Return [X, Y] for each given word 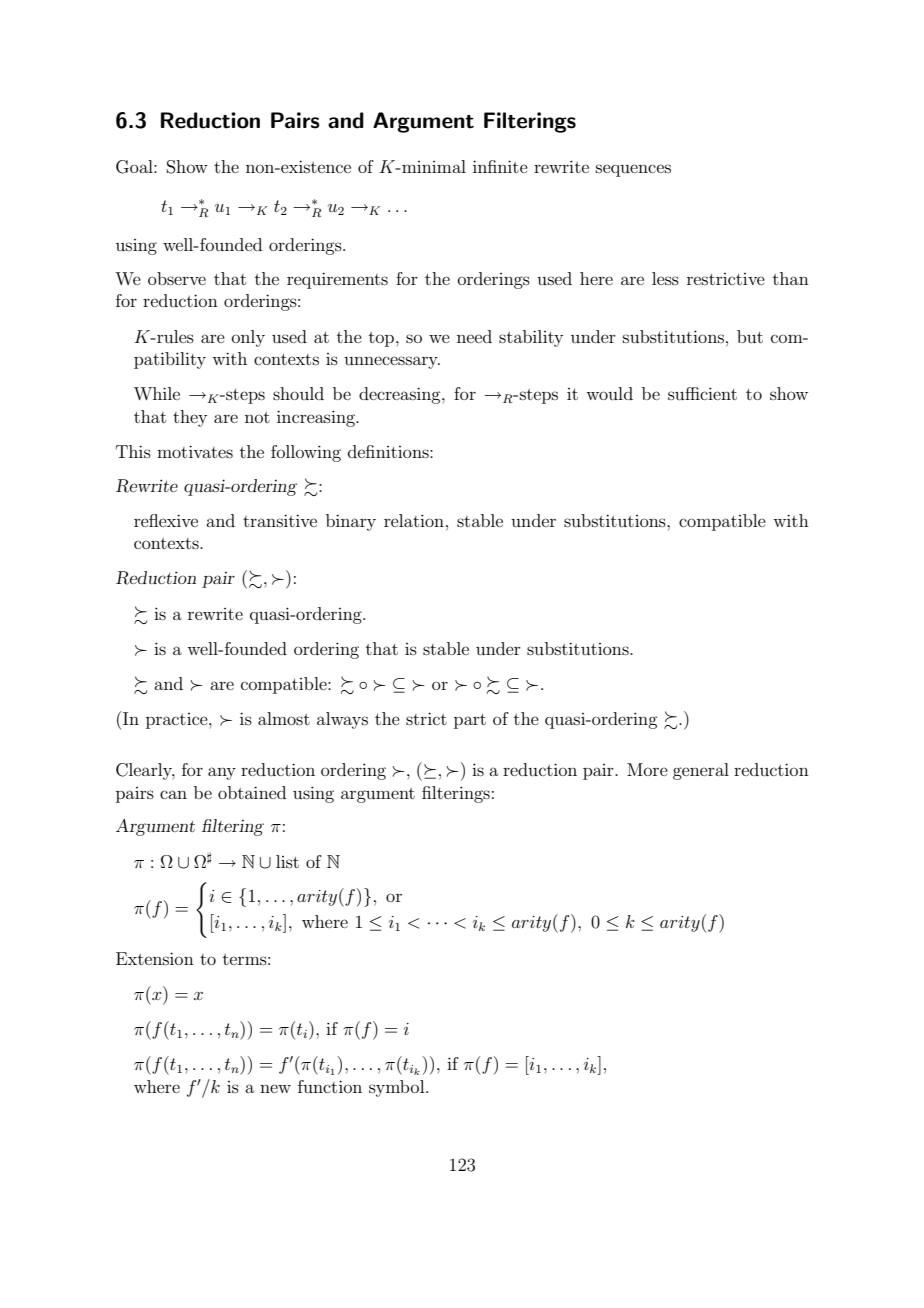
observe [177, 278]
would [609, 393]
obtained [252, 792]
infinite [500, 166]
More [647, 769]
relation [414, 520]
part [470, 721]
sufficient [702, 393]
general [701, 771]
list [287, 861]
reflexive [166, 520]
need [474, 336]
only [248, 338]
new [275, 1088]
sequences [633, 170]
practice [178, 721]
